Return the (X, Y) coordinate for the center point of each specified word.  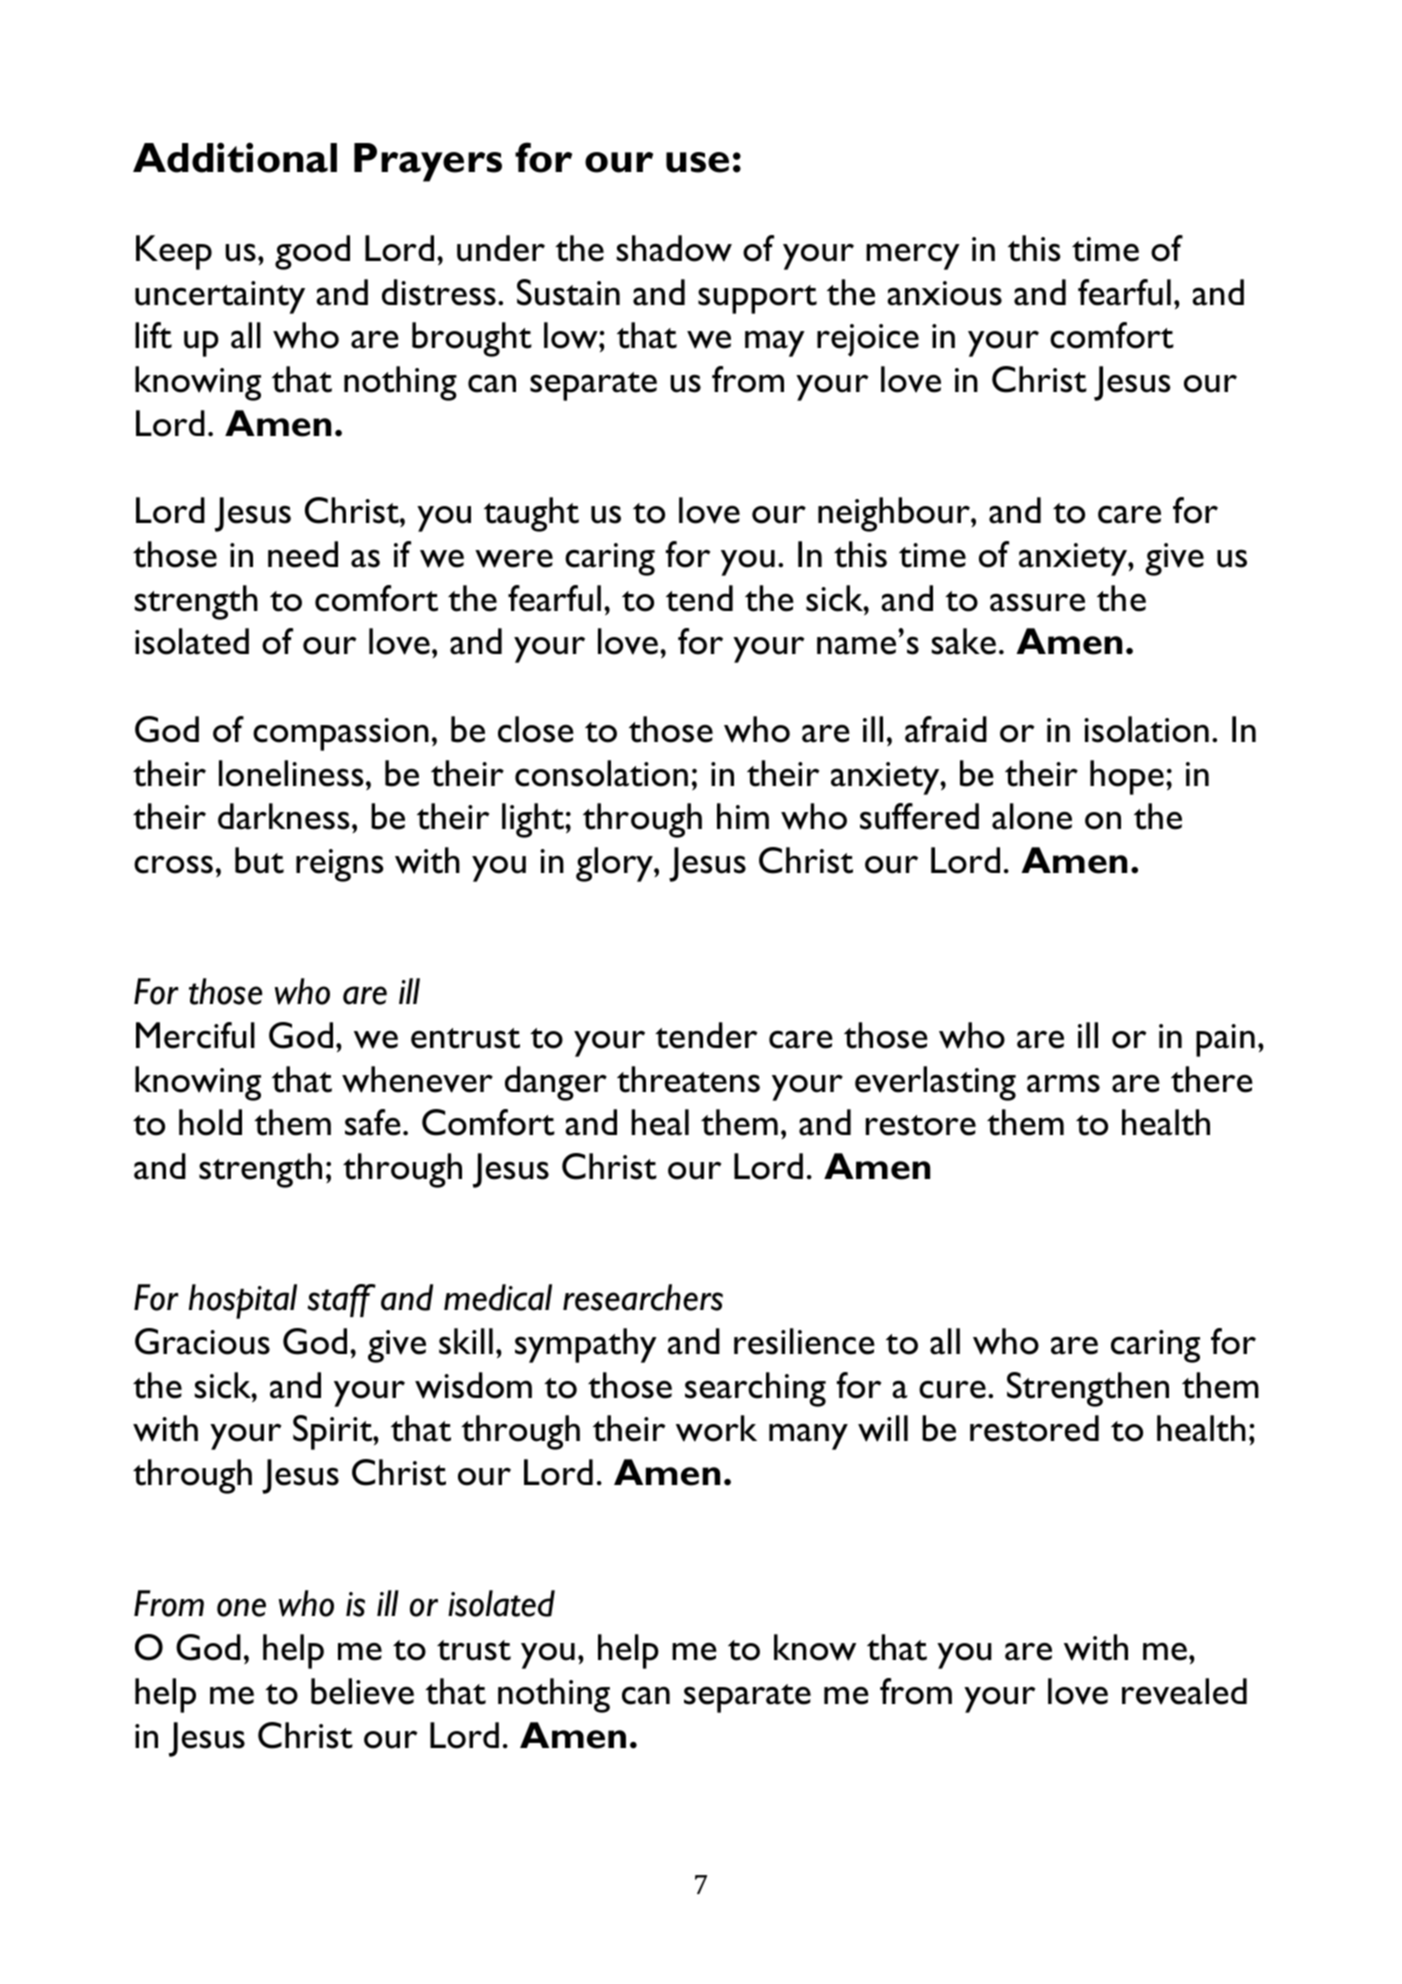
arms (1063, 1083)
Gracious (202, 1341)
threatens (688, 1079)
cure (952, 1389)
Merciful (195, 1035)
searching (755, 1389)
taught (531, 514)
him (743, 816)
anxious (944, 293)
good (312, 252)
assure (1037, 602)
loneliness (291, 773)
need (303, 554)
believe (362, 1691)
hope (1127, 777)
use (697, 162)
